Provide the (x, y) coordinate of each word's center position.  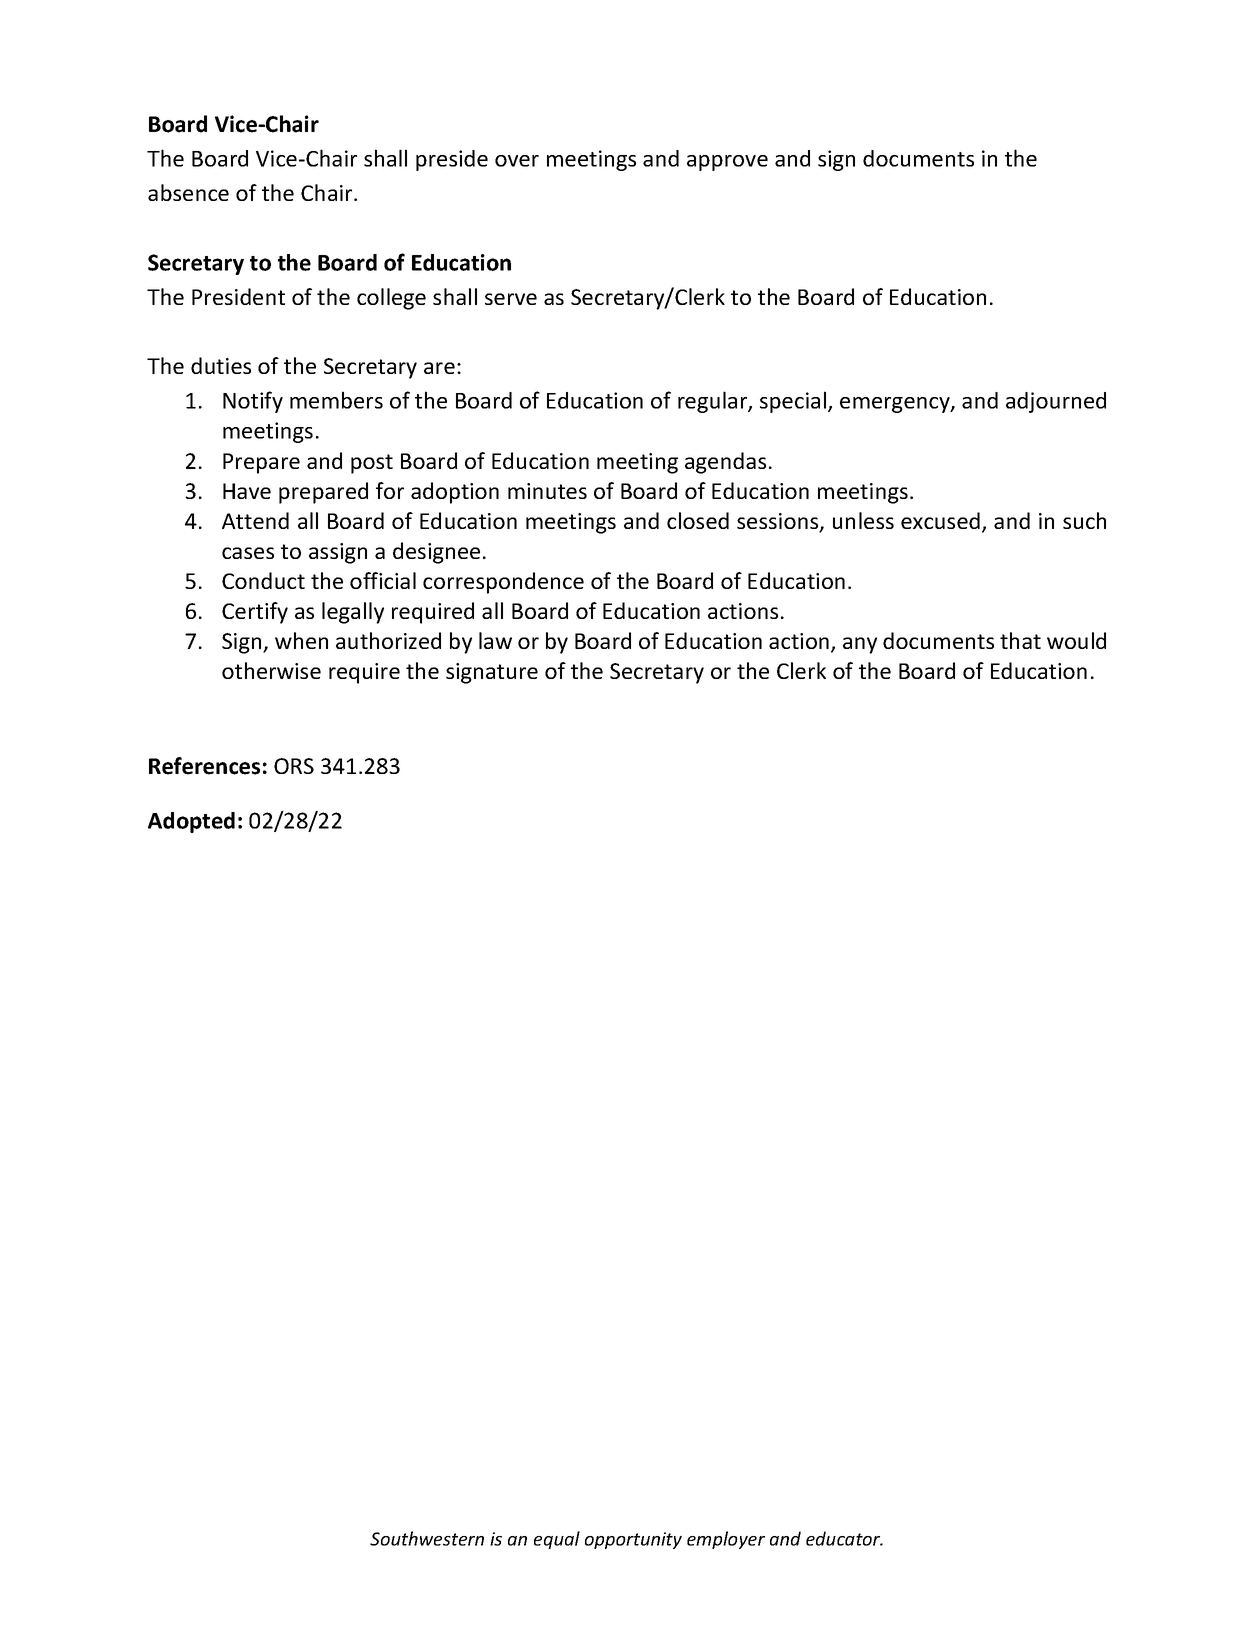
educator (844, 1538)
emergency (896, 405)
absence (188, 192)
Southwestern (427, 1538)
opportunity (633, 1540)
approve (727, 163)
